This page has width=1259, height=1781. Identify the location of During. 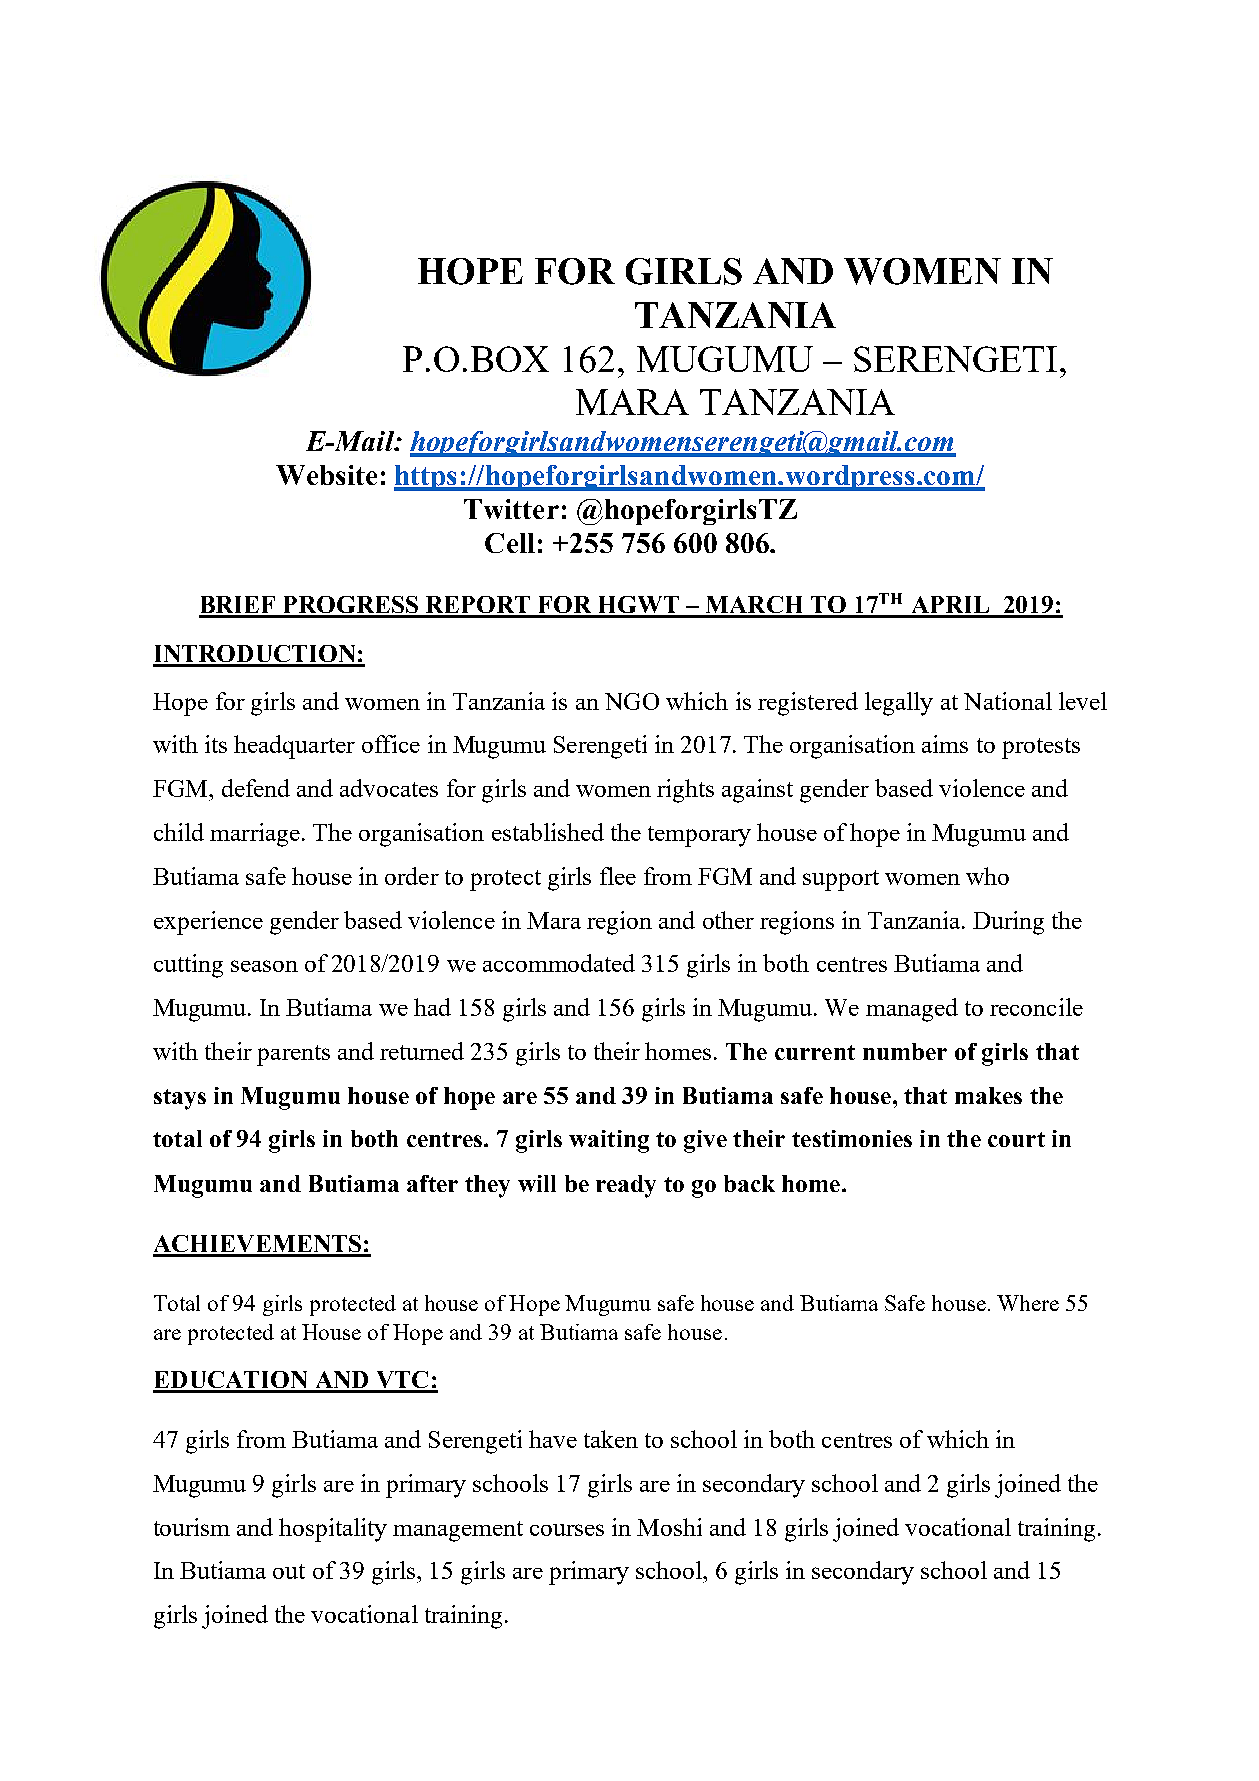
(1008, 923).
